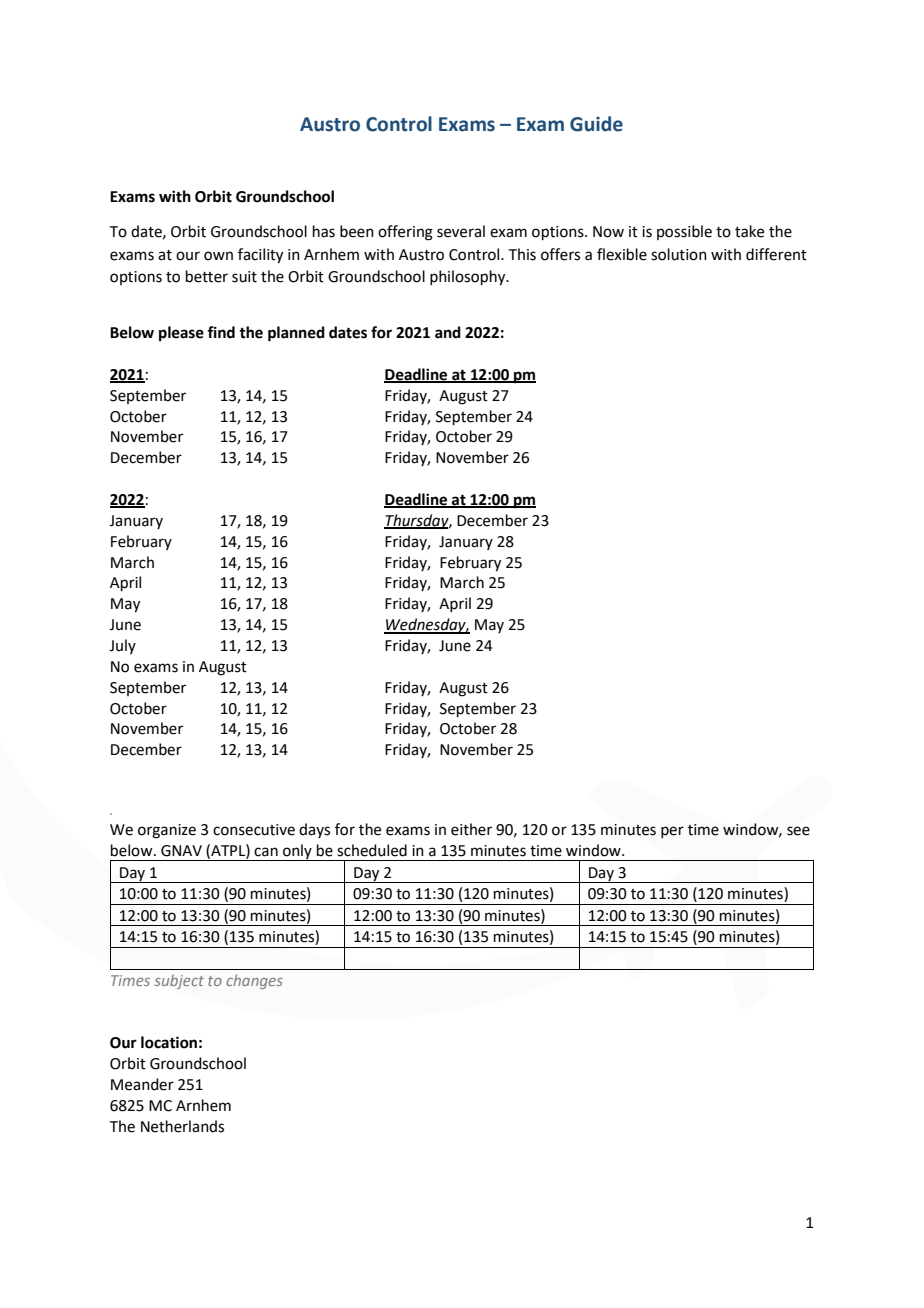 This screenshot has width=924, height=1308. What do you see at coordinates (749, 231) in the screenshot?
I see `take` at bounding box center [749, 231].
